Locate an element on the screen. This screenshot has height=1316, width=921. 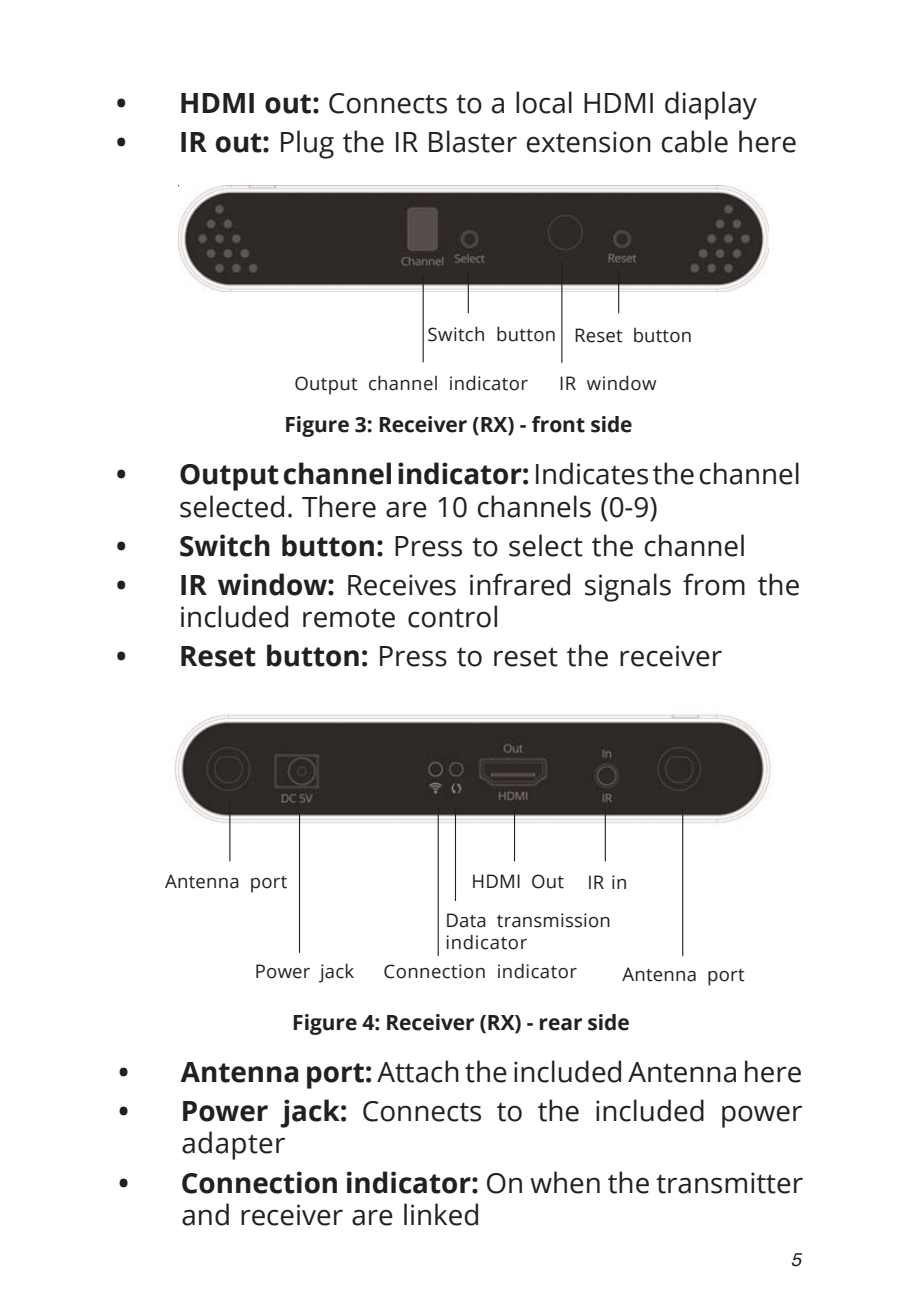
signals is located at coordinates (628, 587).
